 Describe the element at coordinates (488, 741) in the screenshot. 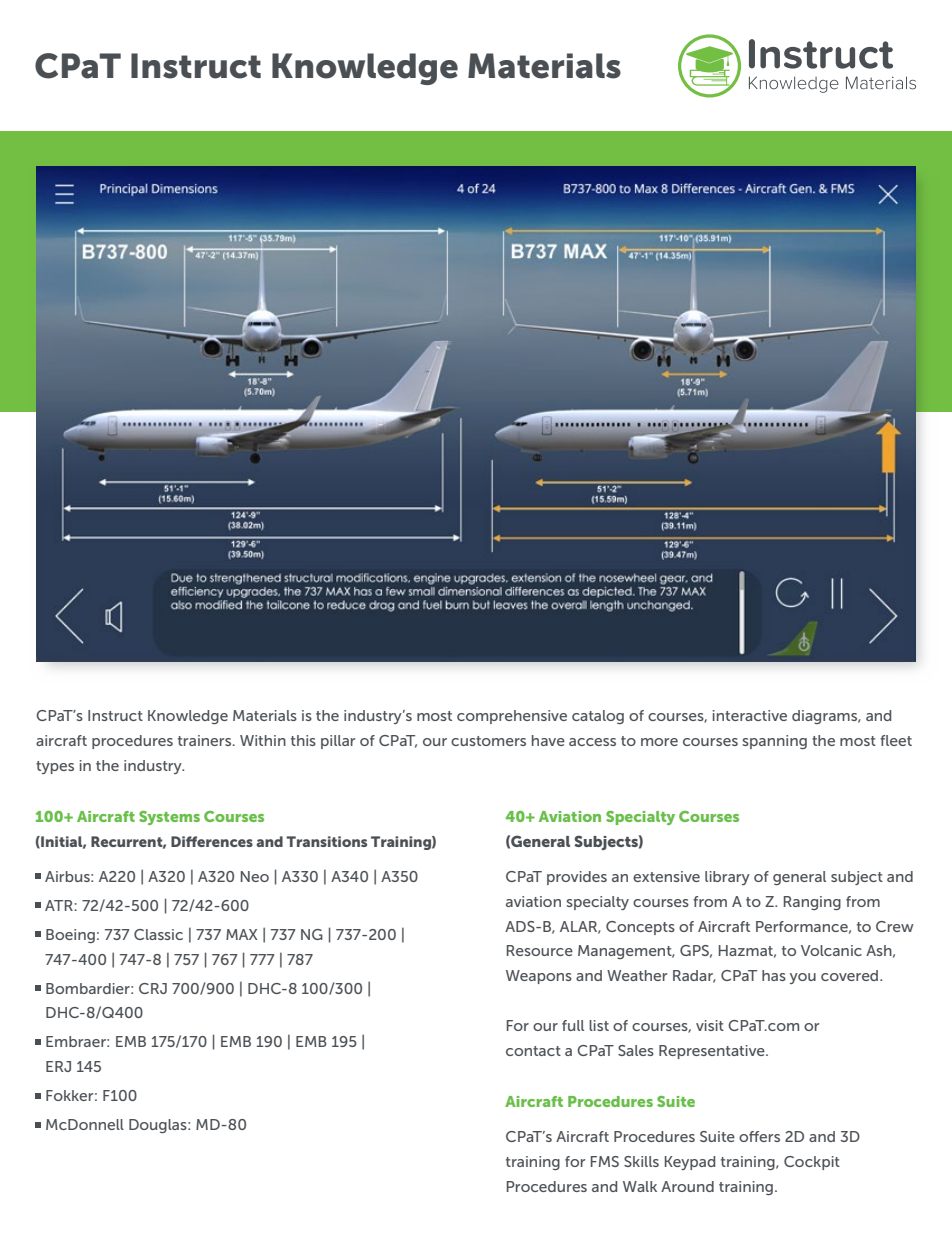

I see `customers` at that location.
